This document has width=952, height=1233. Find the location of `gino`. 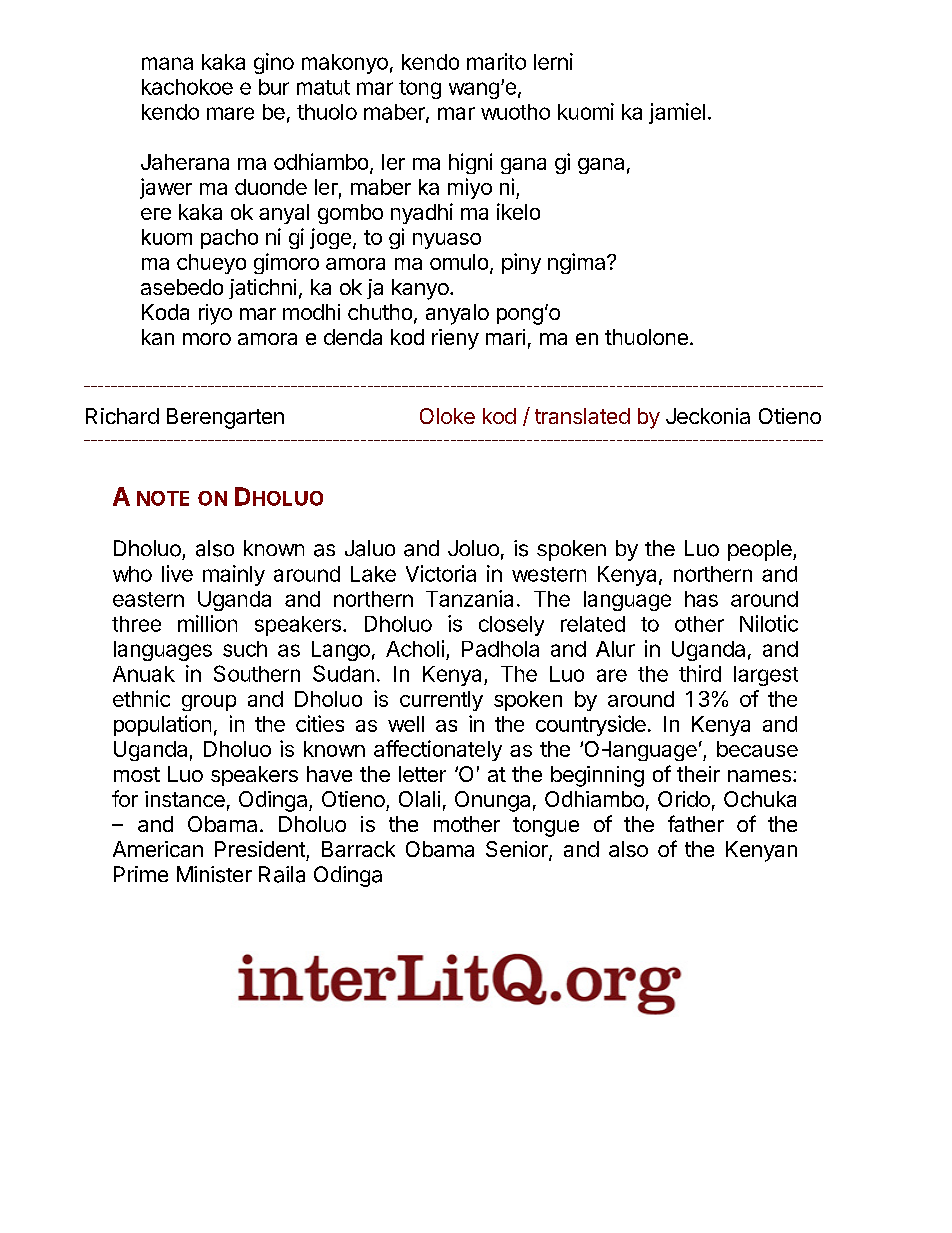

gino is located at coordinates (274, 63).
